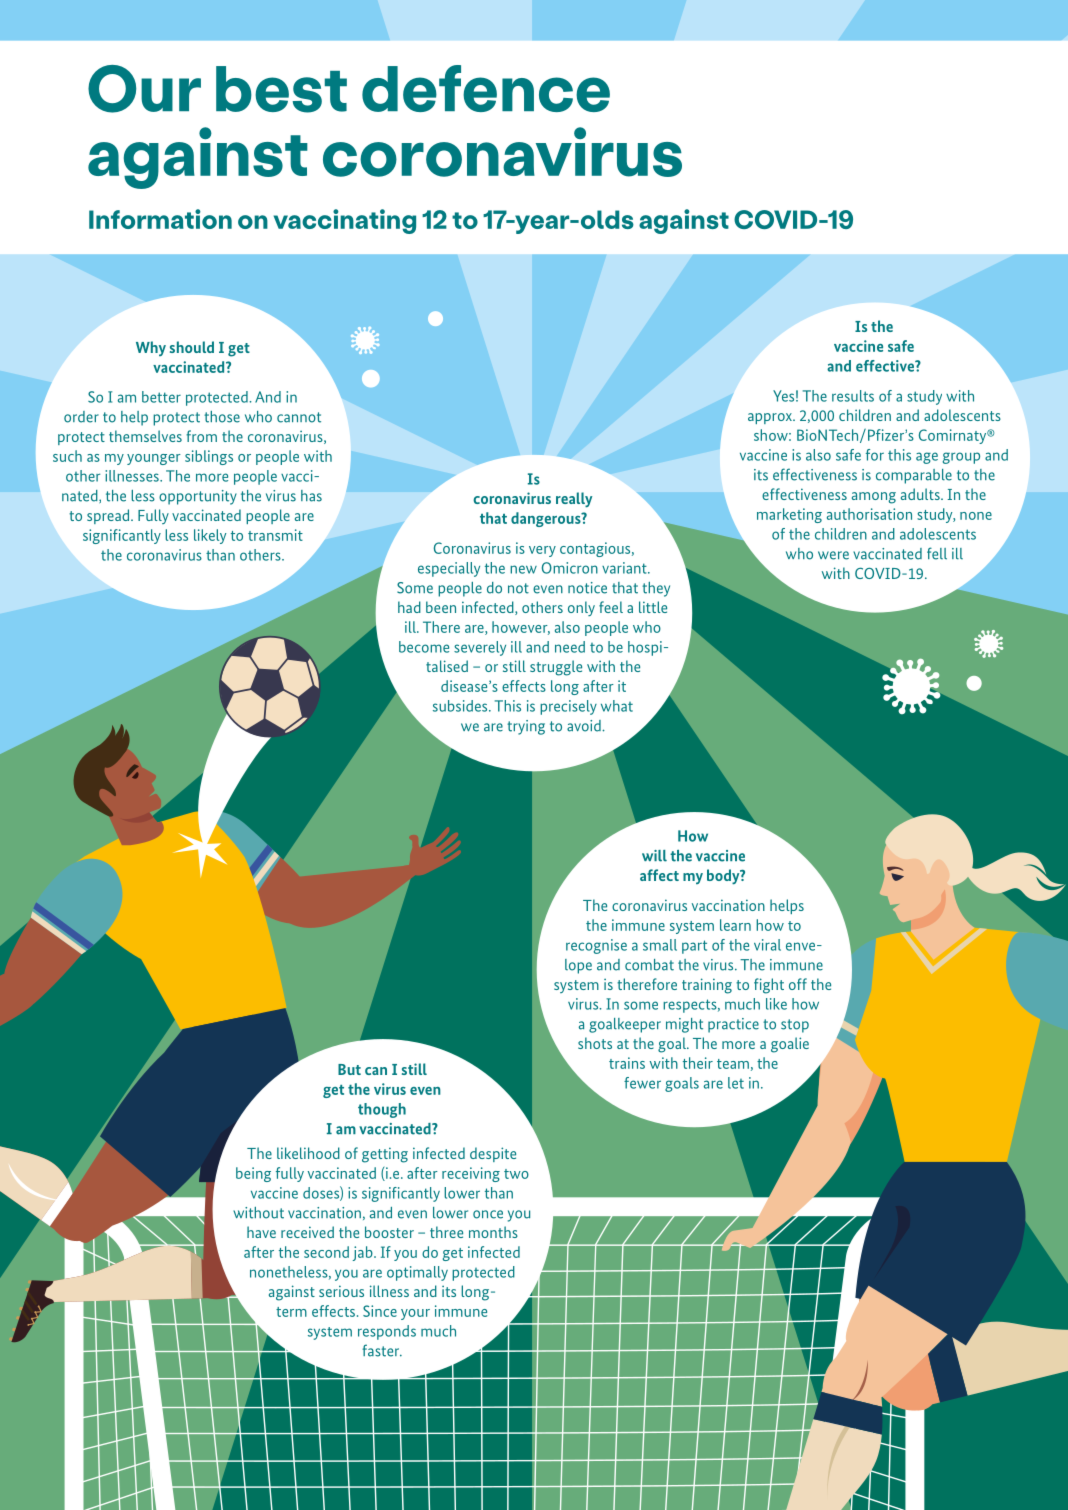 This screenshot has width=1068, height=1510. Describe the element at coordinates (198, 497) in the screenshot. I see `opportunity` at that location.
